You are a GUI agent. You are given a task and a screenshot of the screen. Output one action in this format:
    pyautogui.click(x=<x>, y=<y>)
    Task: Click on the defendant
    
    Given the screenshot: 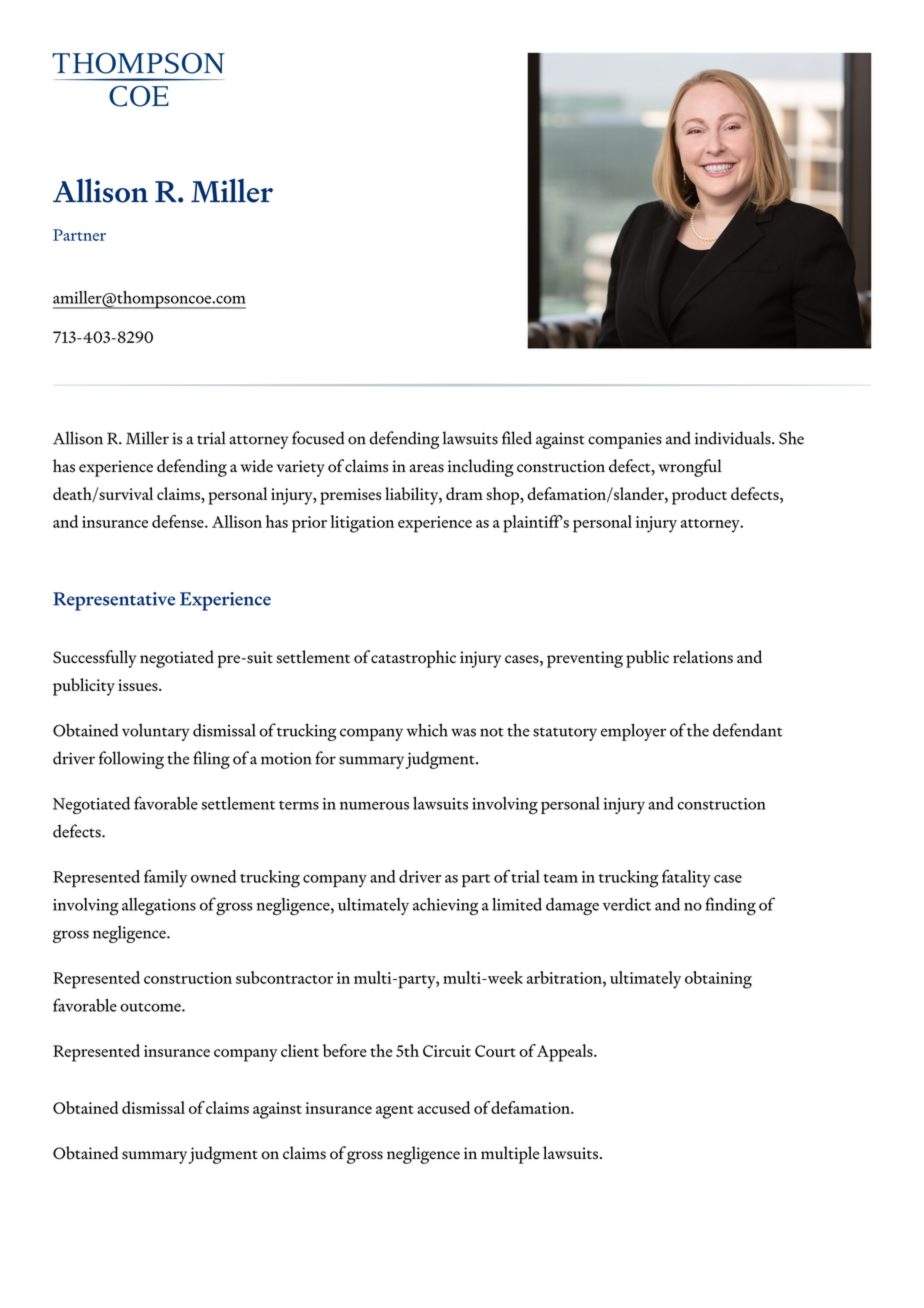 What is the action you would take?
    pyautogui.click(x=747, y=730)
